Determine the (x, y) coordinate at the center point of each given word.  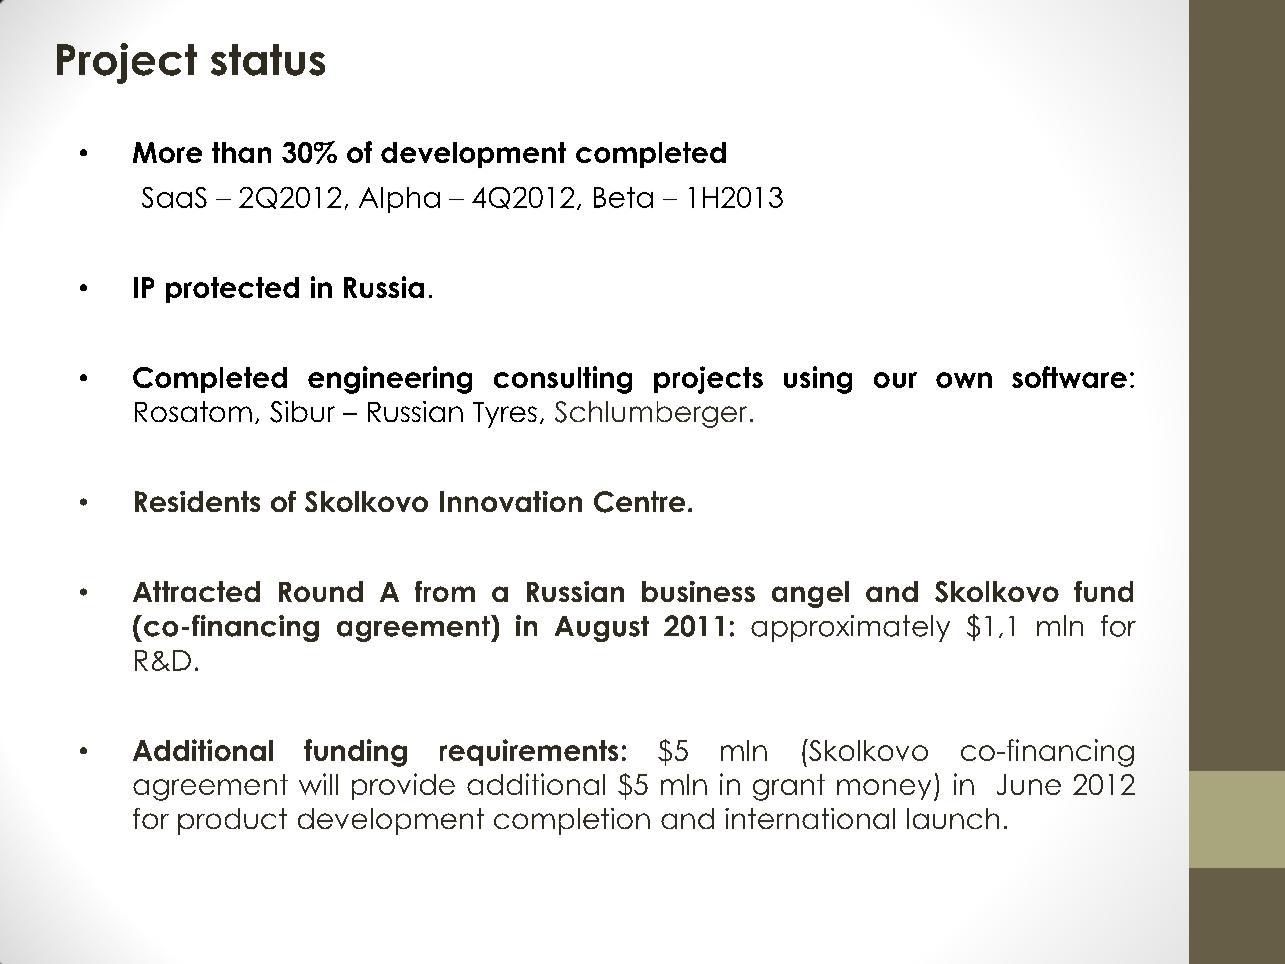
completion (572, 821)
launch (953, 818)
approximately (850, 628)
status (268, 60)
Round (321, 591)
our (895, 380)
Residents (197, 501)
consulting (563, 380)
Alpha (399, 200)
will (318, 784)
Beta (623, 197)
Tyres (505, 415)
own (964, 380)
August (602, 629)
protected (232, 290)
